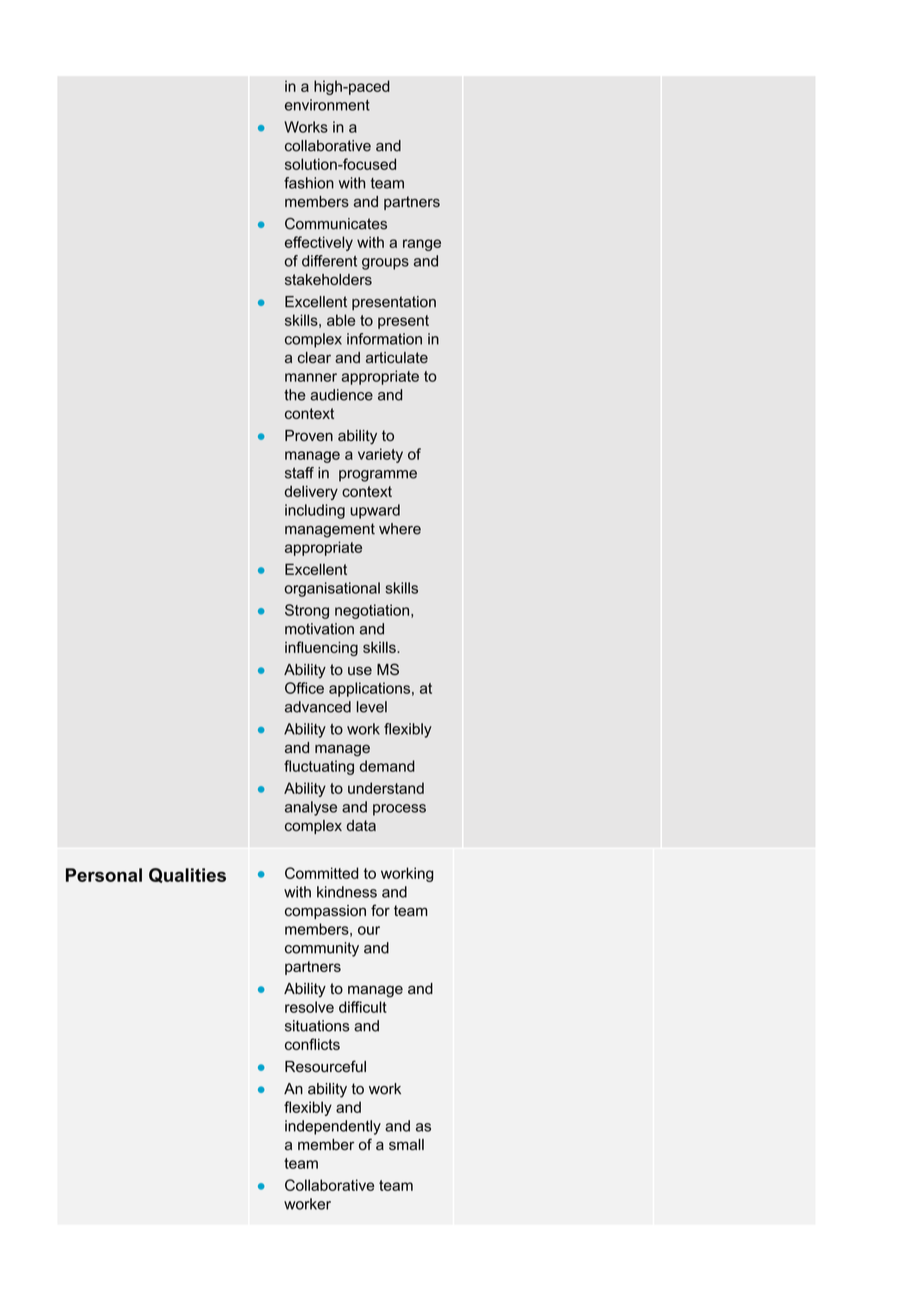 The width and height of the page is (924, 1307). Describe the element at coordinates (104, 875) in the page. I see `Personal` at that location.
